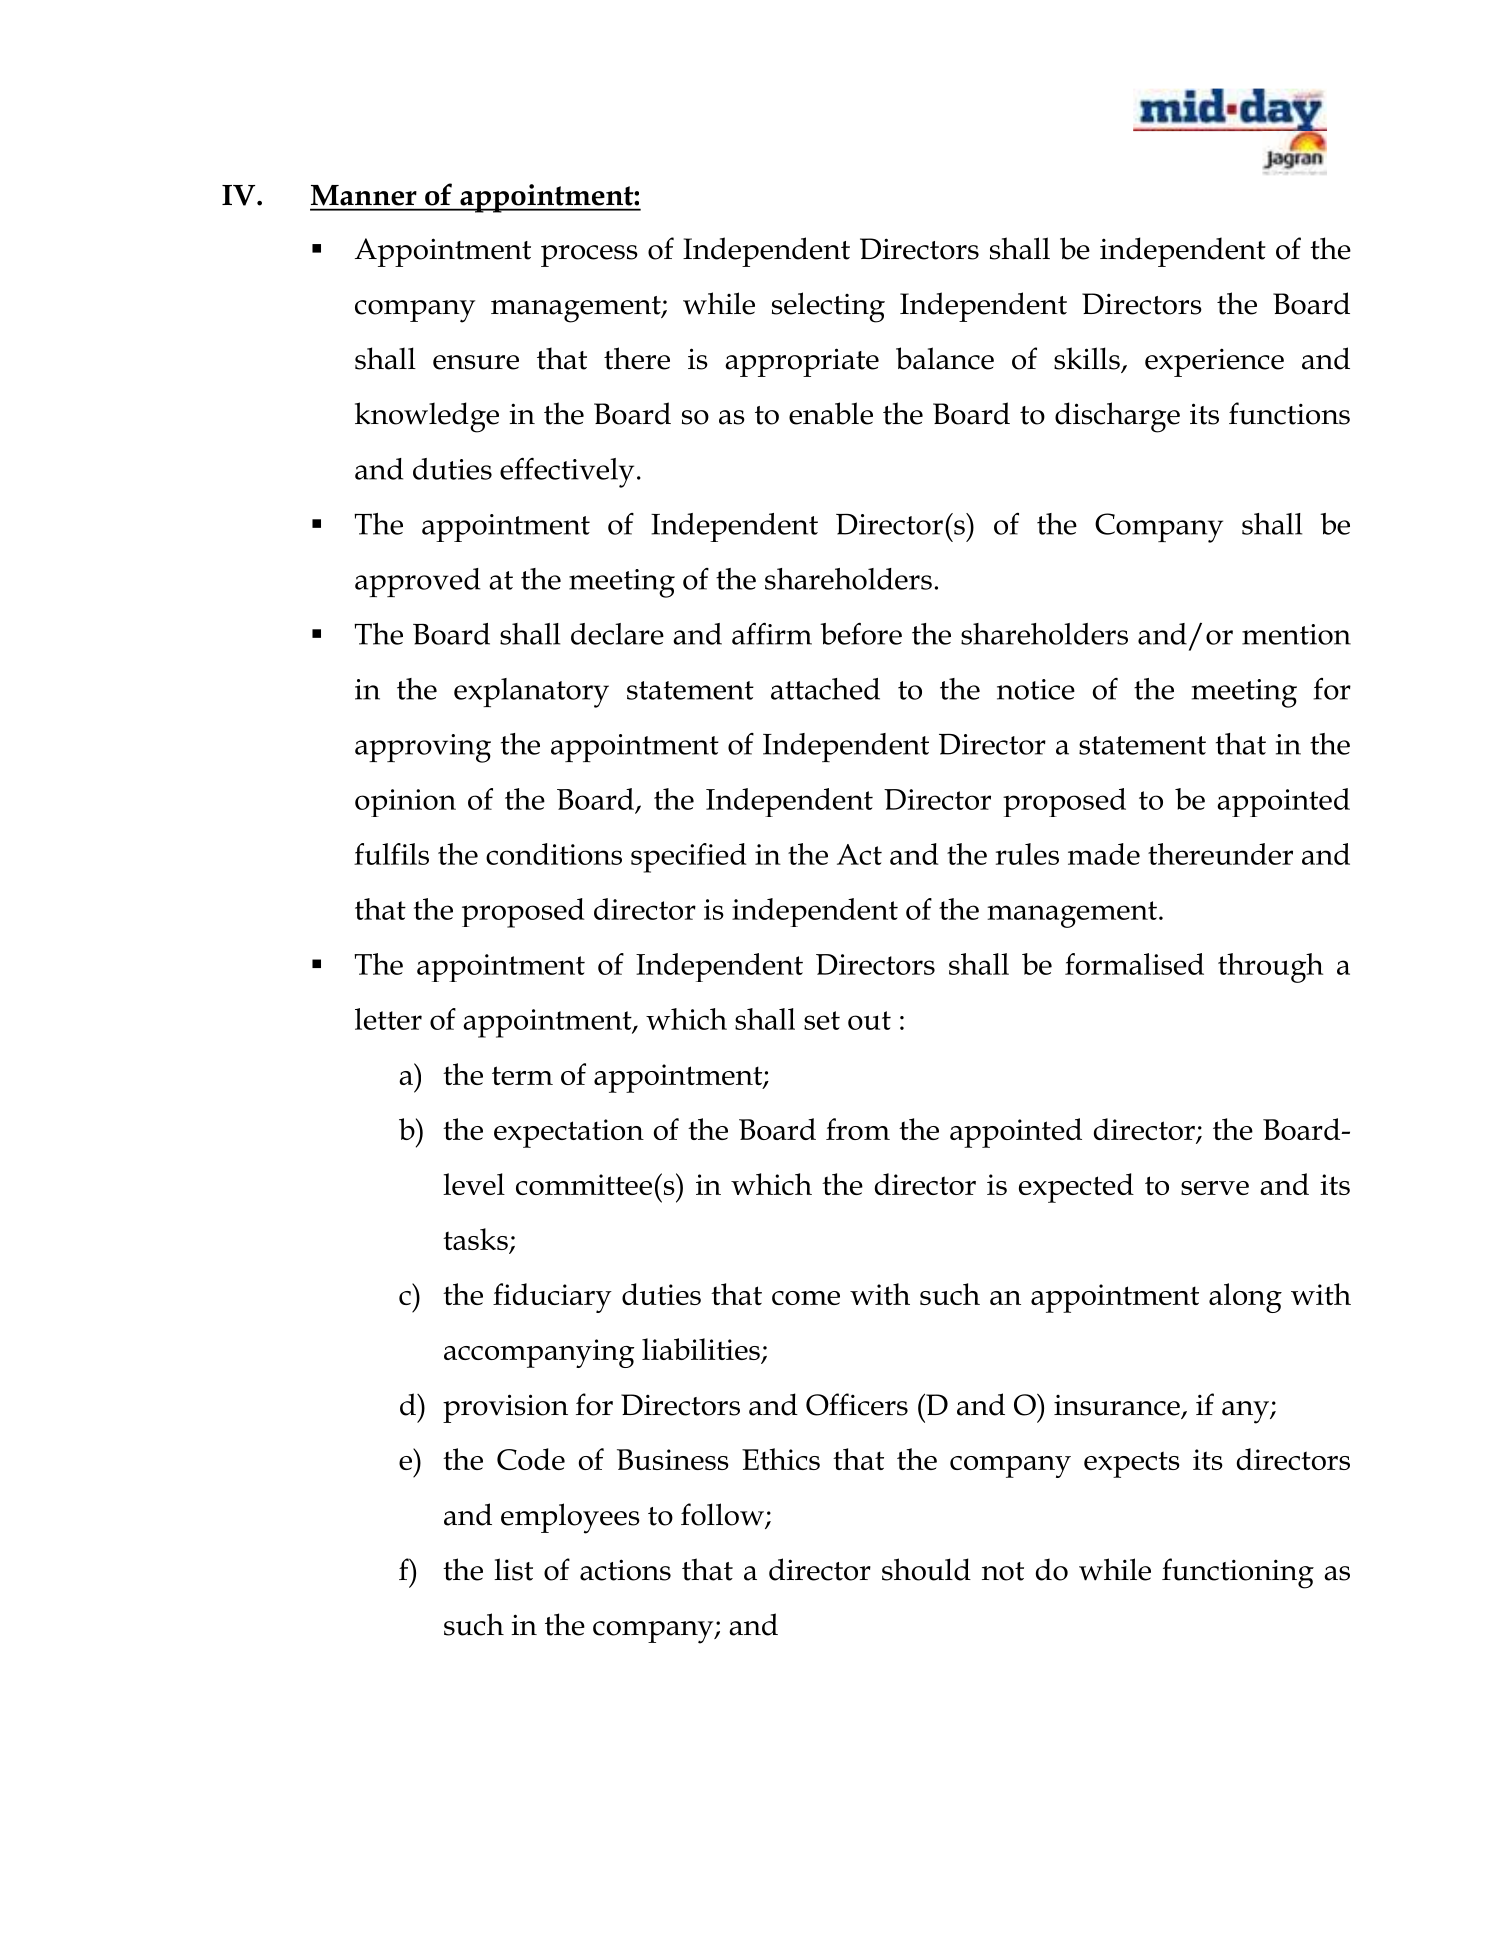 This document has width=1506, height=1949. What do you see at coordinates (476, 362) in the document?
I see `ensure` at bounding box center [476, 362].
